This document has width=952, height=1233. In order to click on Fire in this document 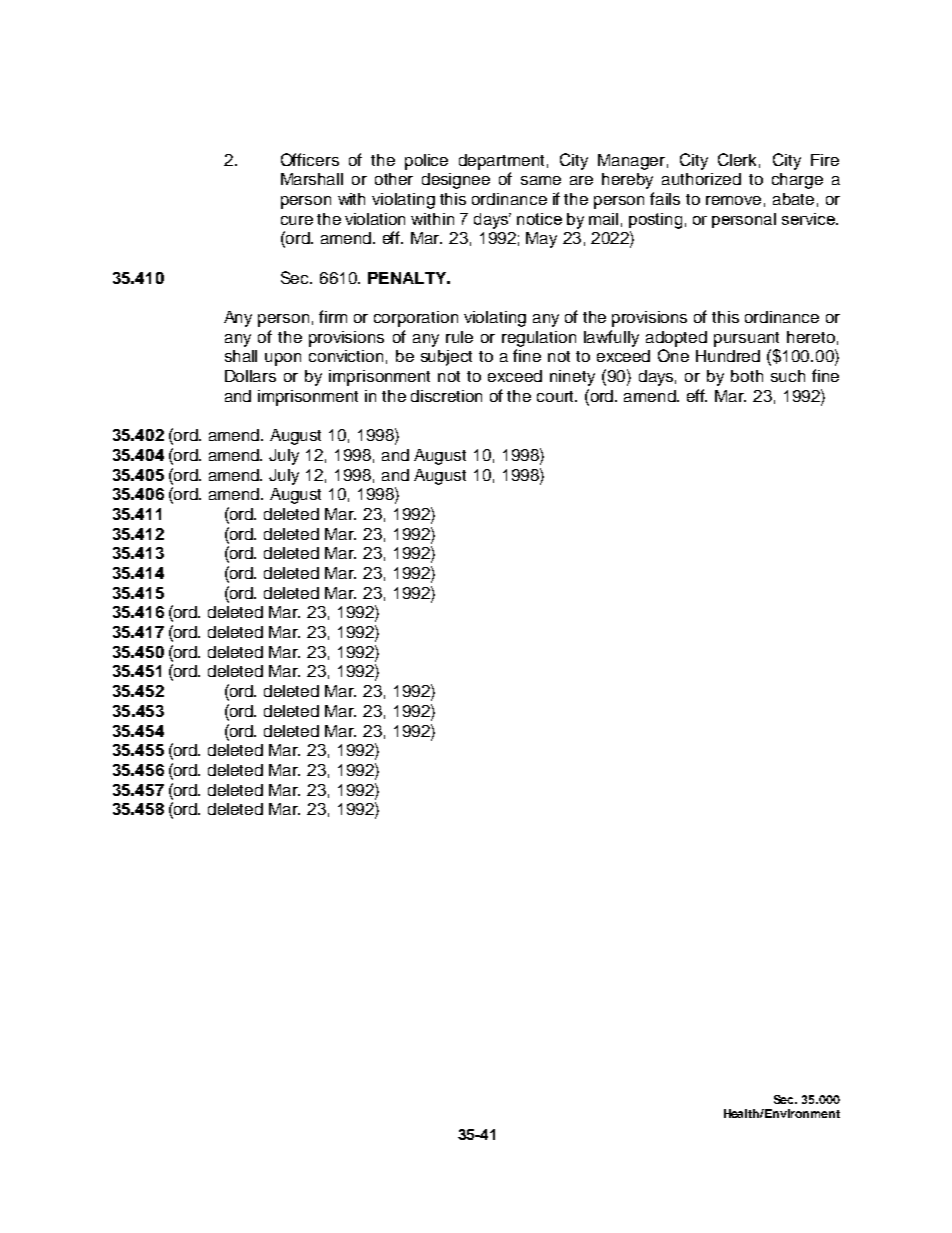, I will do `click(825, 160)`.
